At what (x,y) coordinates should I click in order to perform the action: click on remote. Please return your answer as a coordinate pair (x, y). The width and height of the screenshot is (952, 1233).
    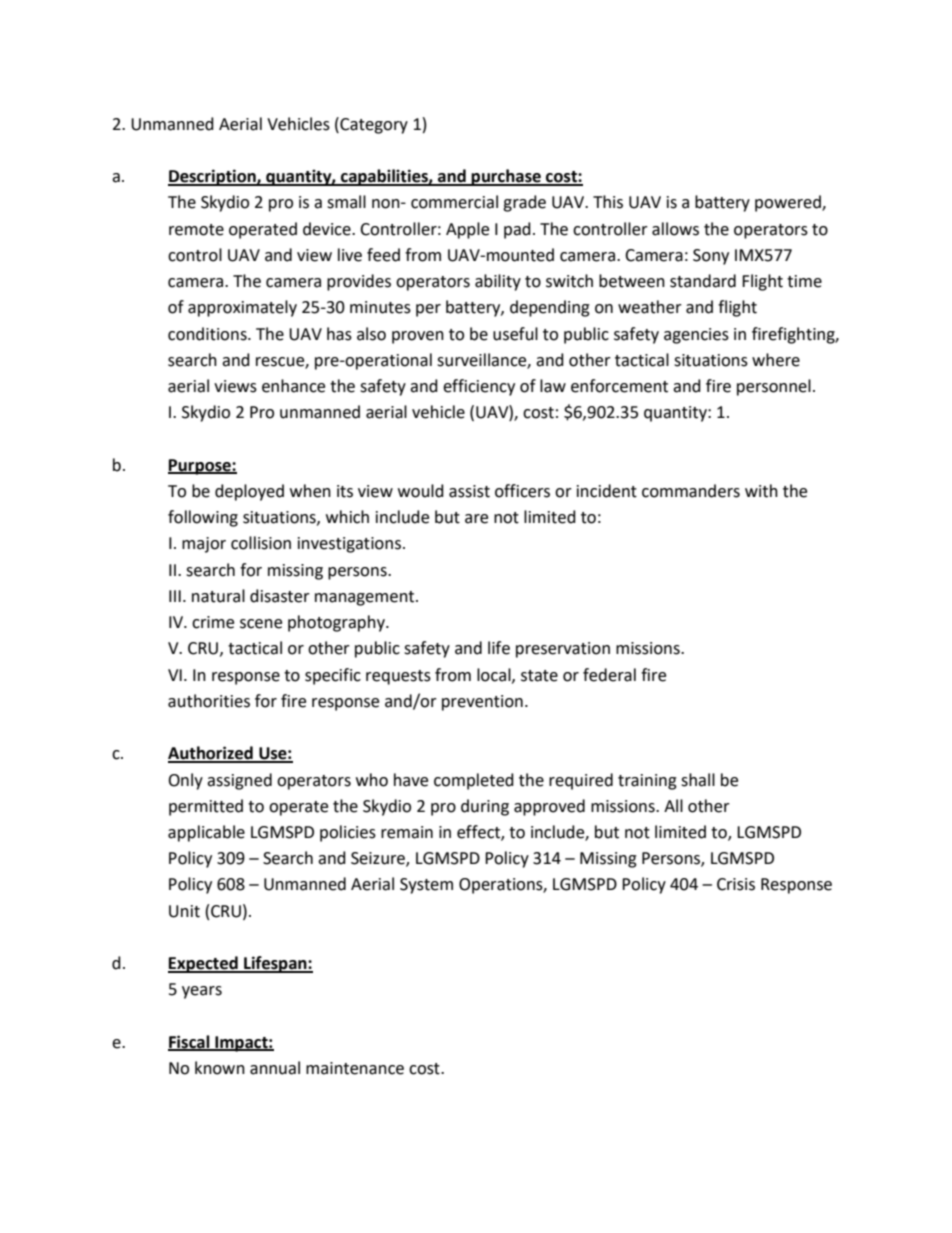
    Looking at the image, I should click on (196, 230).
